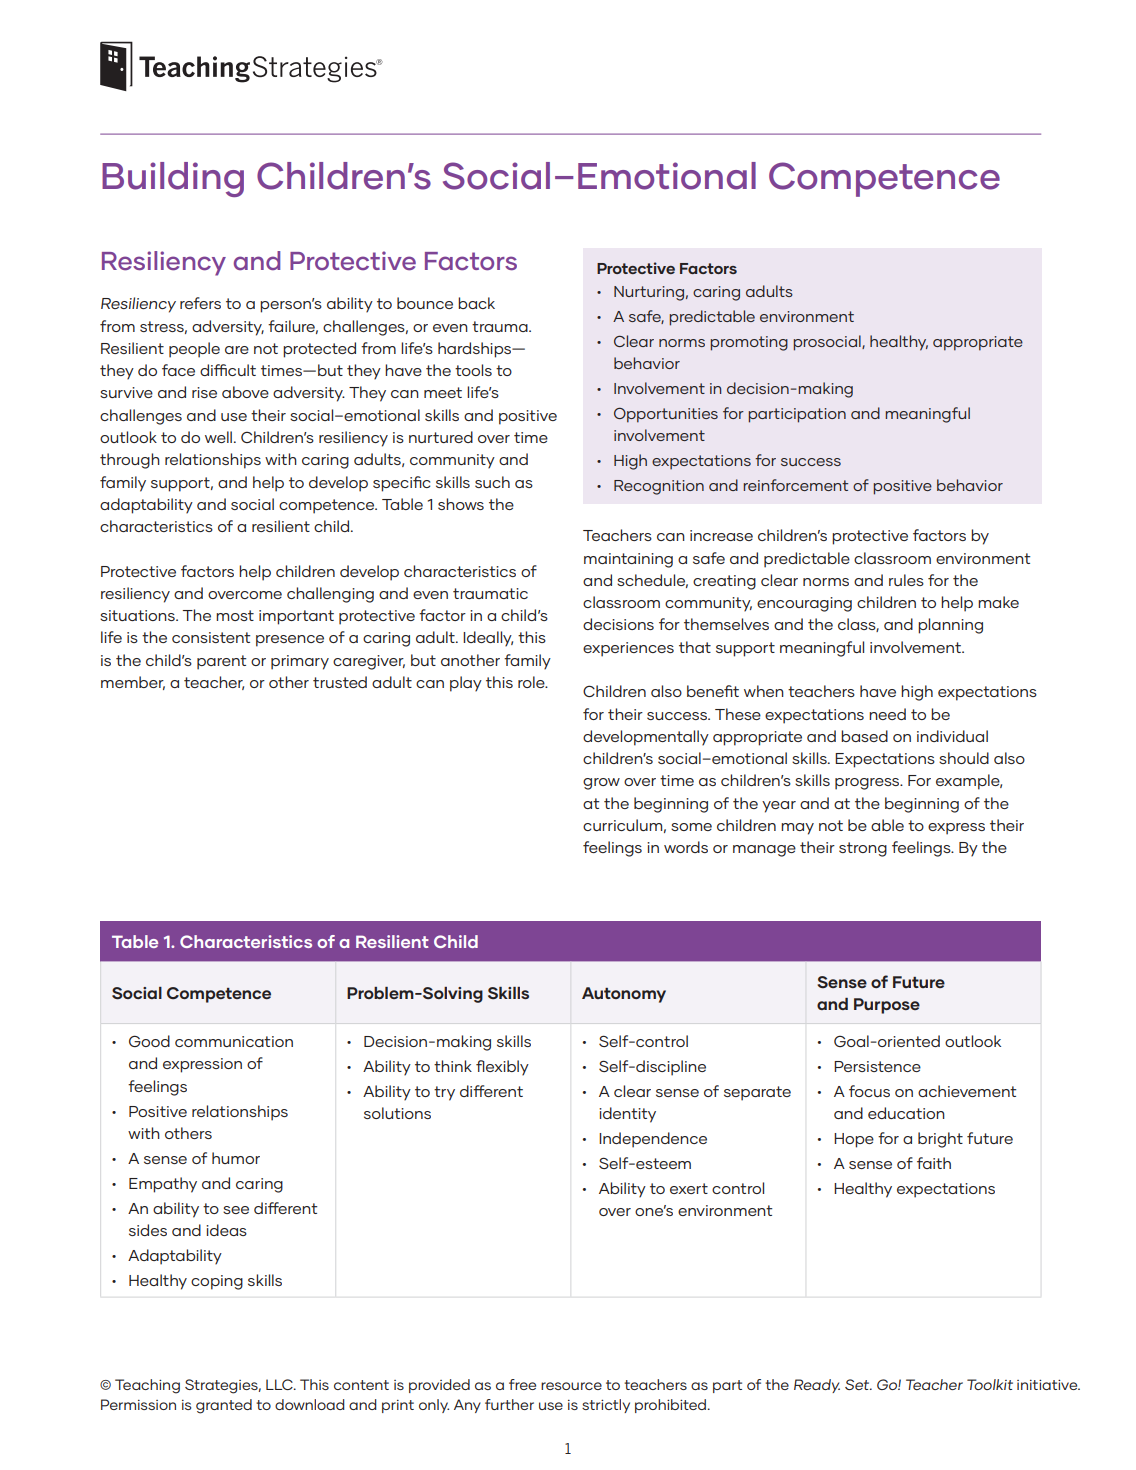  Describe the element at coordinates (628, 560) in the document. I see `maintaining` at that location.
